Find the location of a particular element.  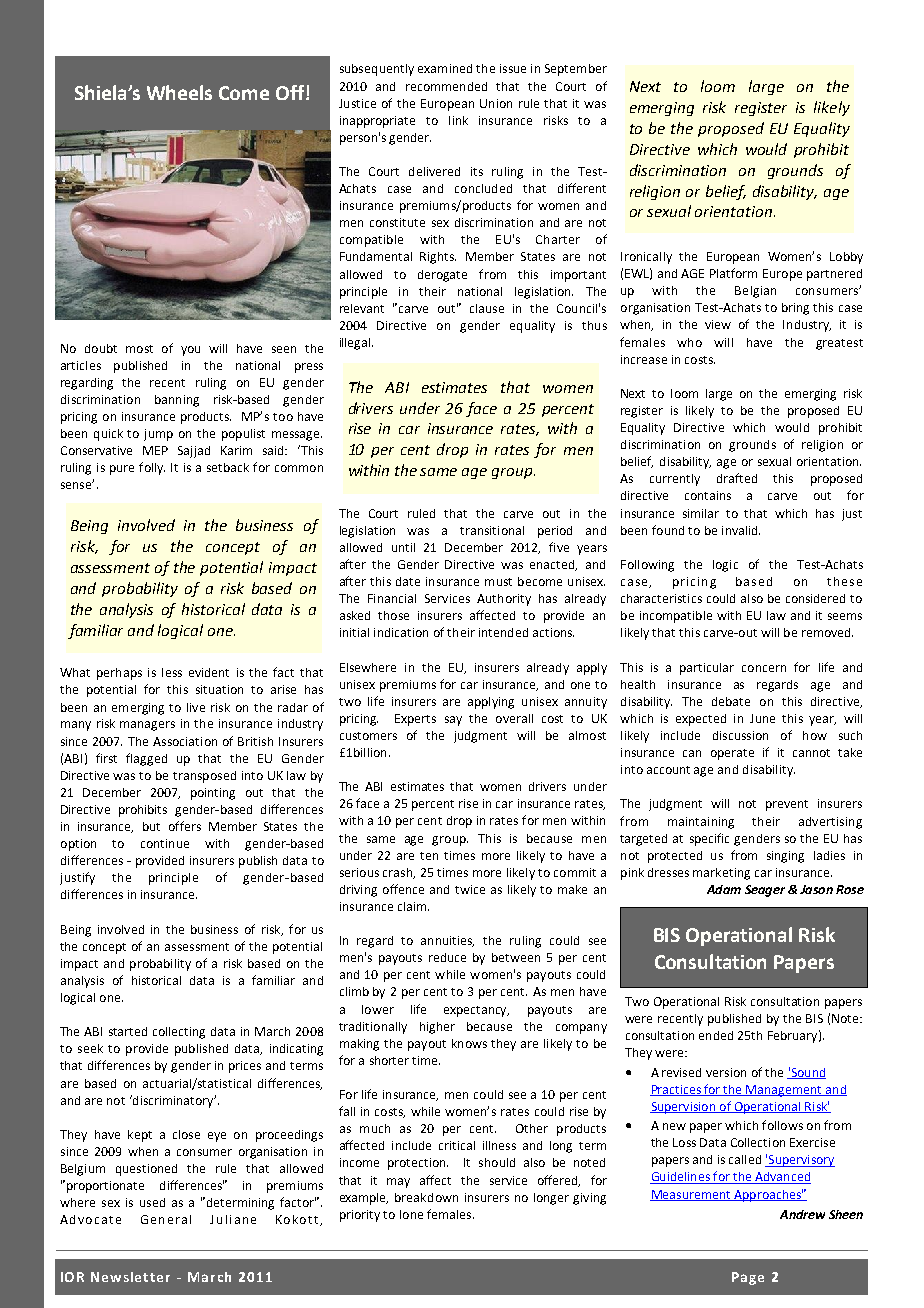

Adam is located at coordinates (724, 889).
